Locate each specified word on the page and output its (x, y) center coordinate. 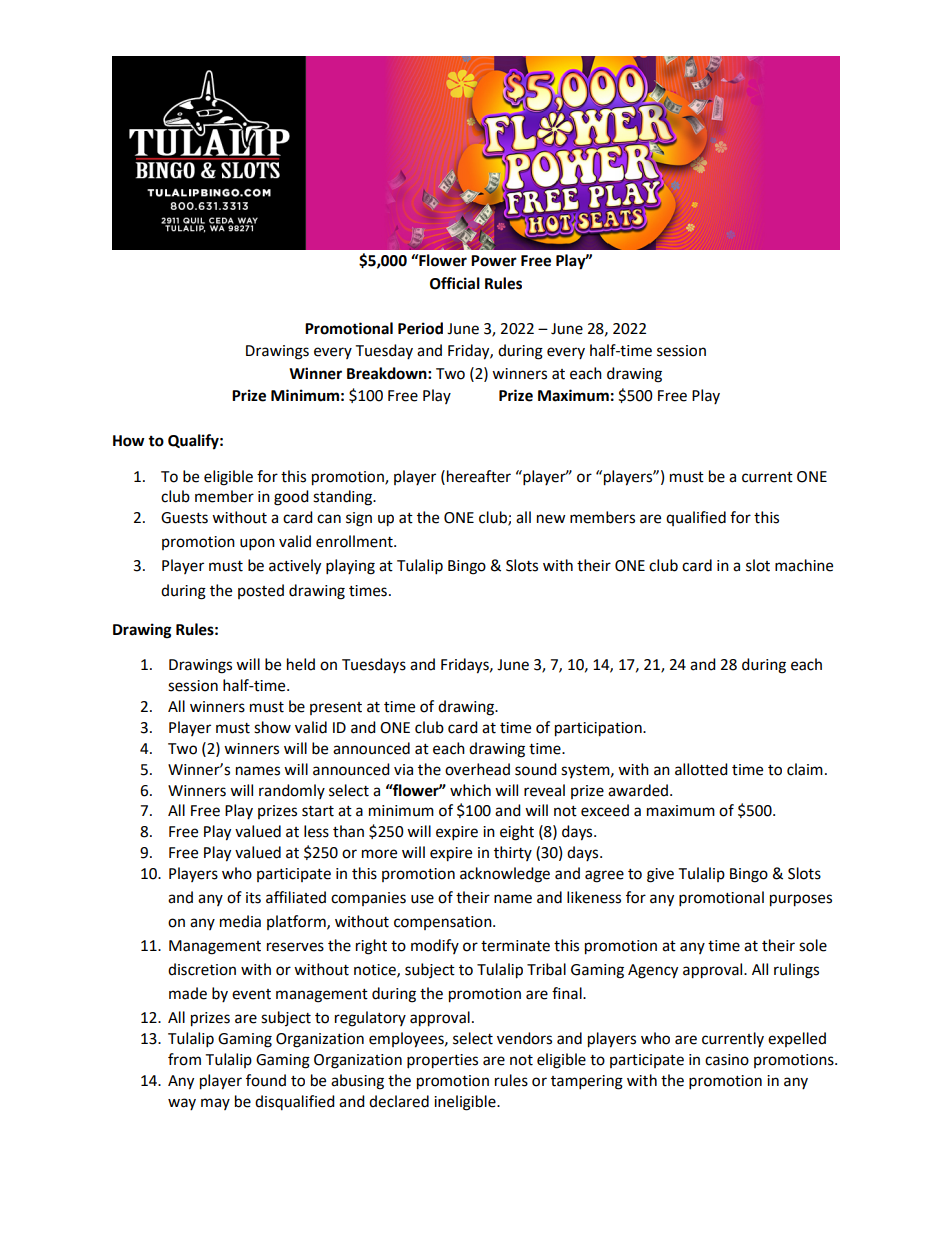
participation (599, 729)
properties (442, 1061)
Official (455, 283)
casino (727, 1060)
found (266, 1080)
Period (420, 328)
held (301, 664)
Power (494, 261)
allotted (701, 769)
